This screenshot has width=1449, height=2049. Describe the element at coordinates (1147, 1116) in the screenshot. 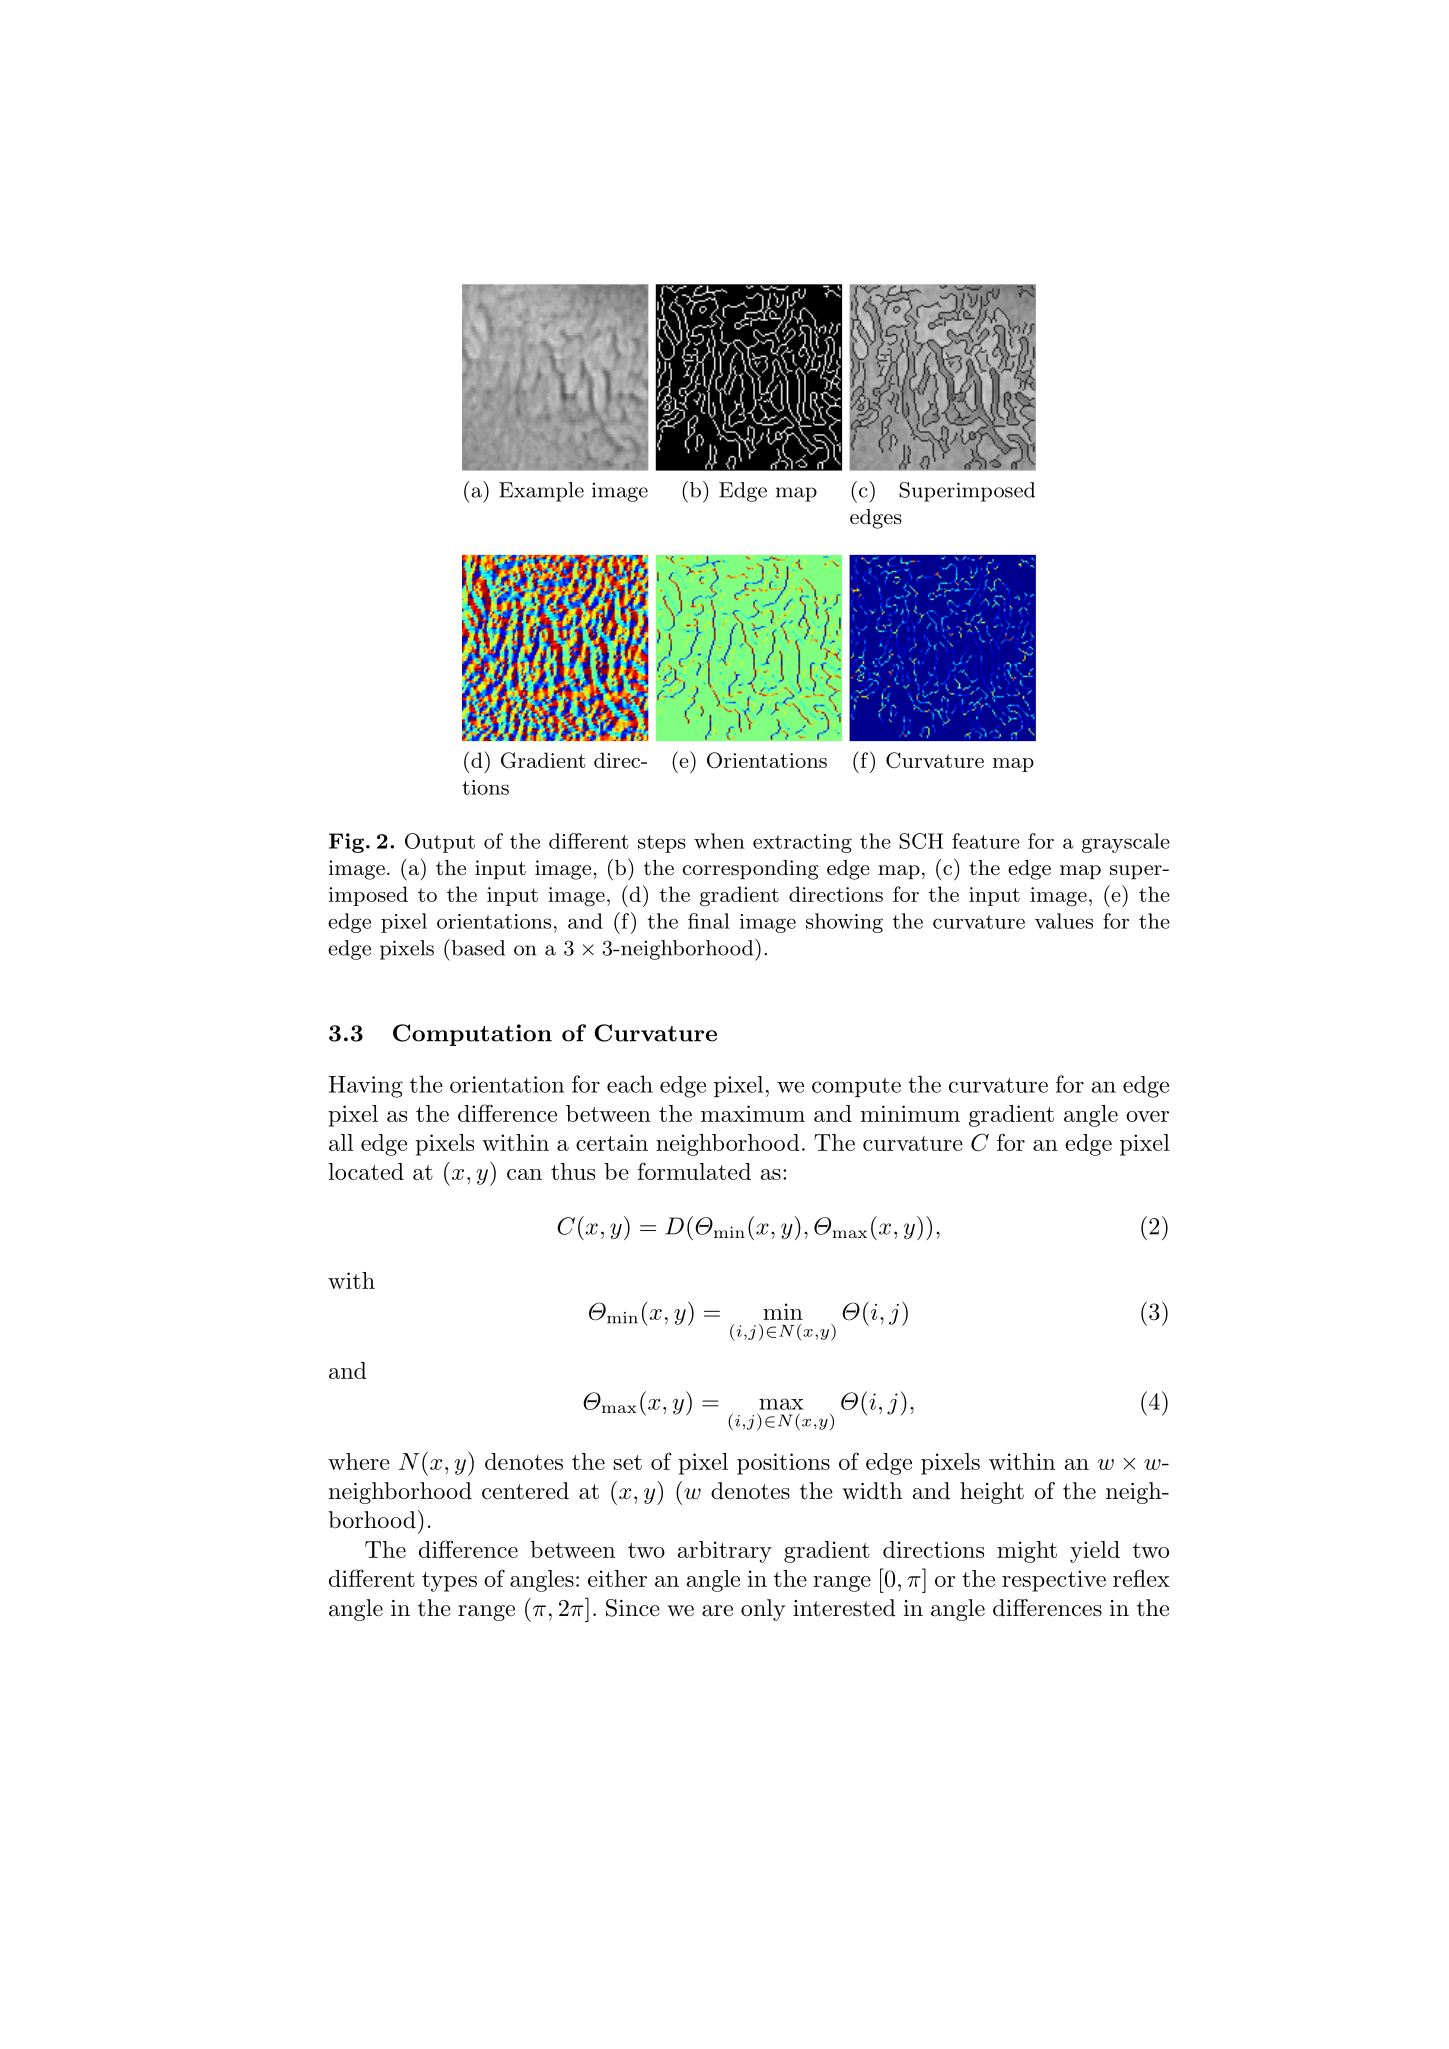

I see `over` at that location.
